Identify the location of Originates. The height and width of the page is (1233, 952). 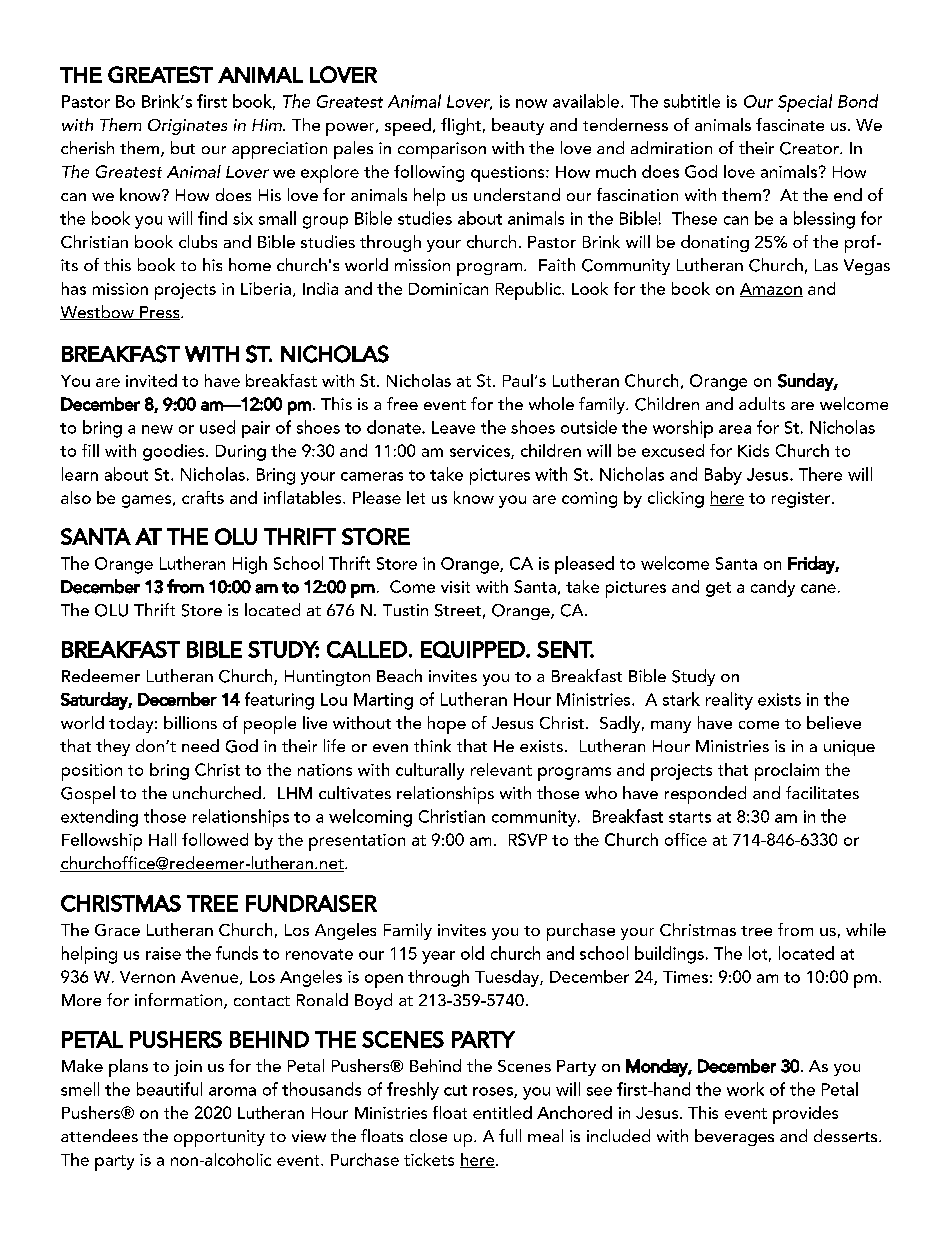
(187, 127).
